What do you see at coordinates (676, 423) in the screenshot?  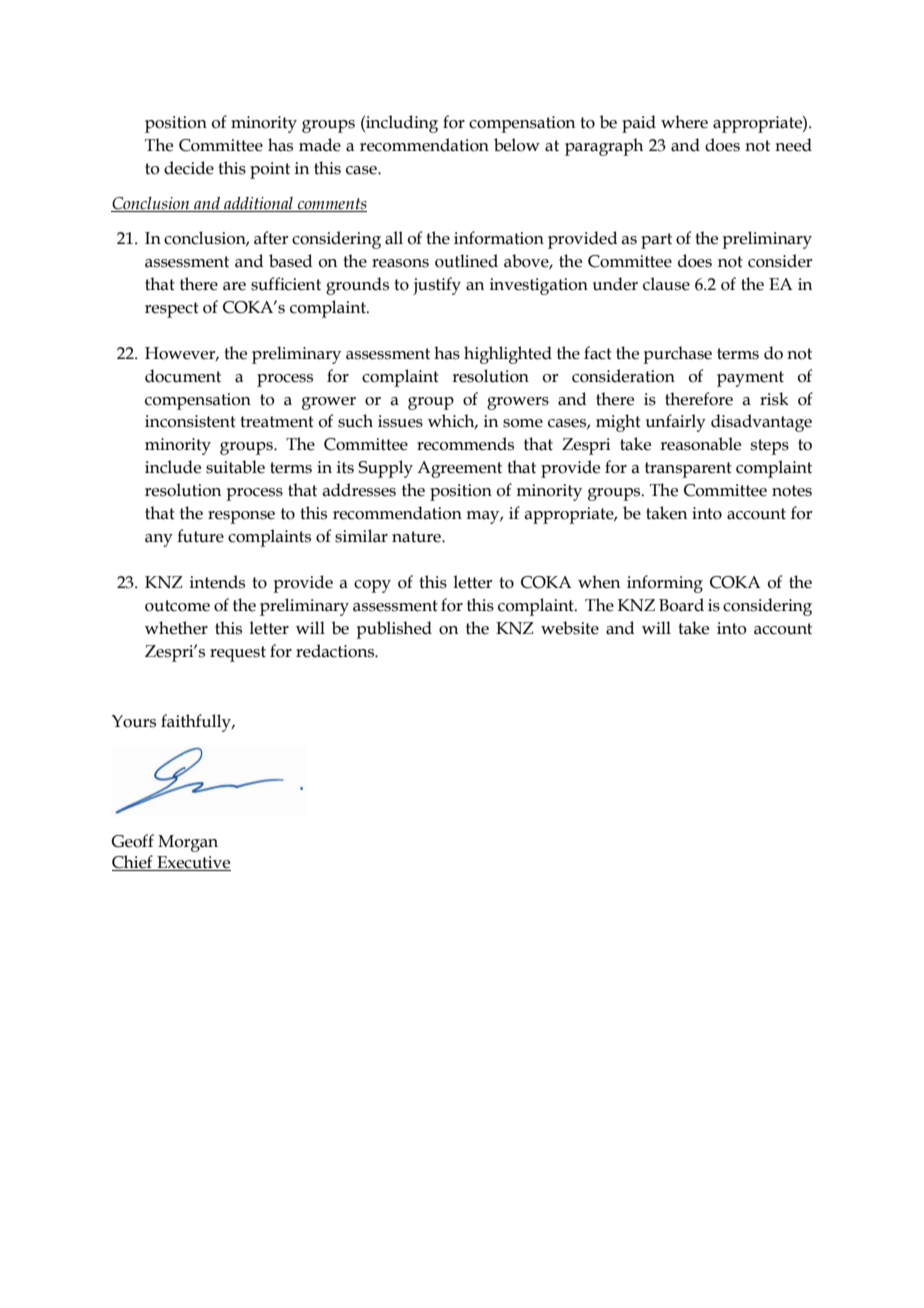 I see `unfairly` at bounding box center [676, 423].
